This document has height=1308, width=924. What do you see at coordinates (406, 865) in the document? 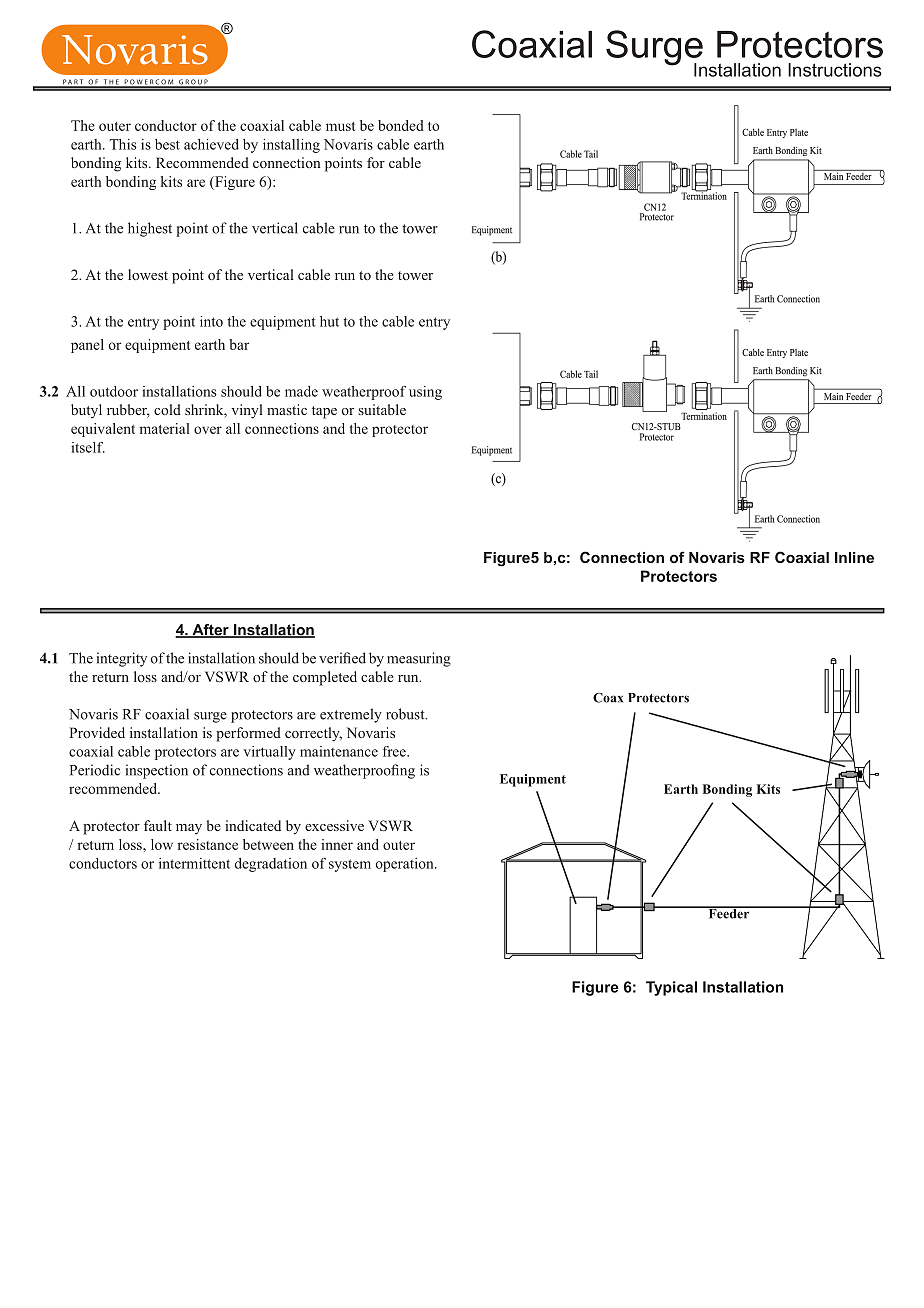
I see `operation` at bounding box center [406, 865].
